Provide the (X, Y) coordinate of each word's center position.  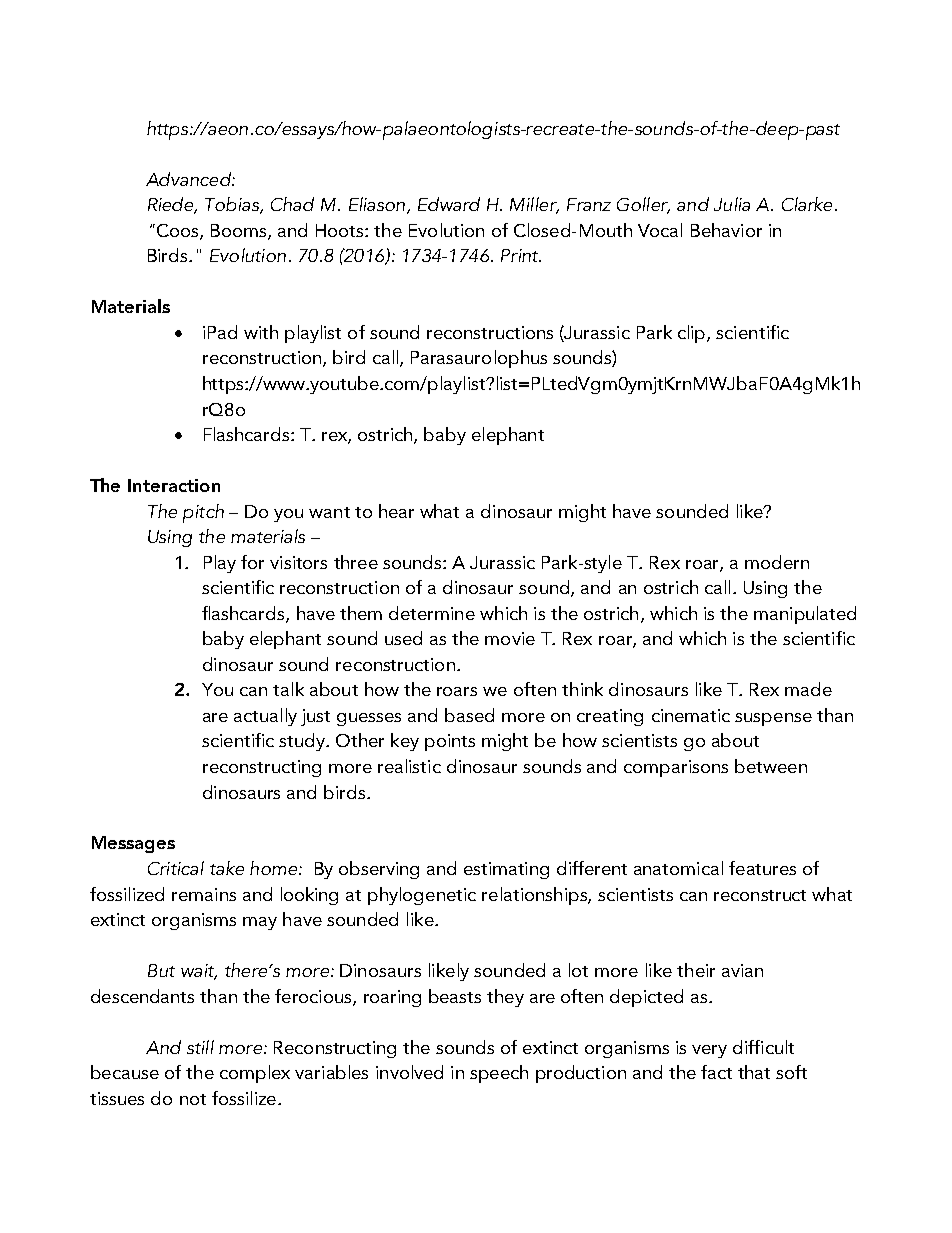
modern (777, 562)
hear (396, 511)
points (450, 742)
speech (499, 1074)
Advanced (189, 179)
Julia (732, 204)
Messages (133, 844)
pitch (203, 513)
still (200, 1047)
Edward (449, 204)
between (771, 766)
